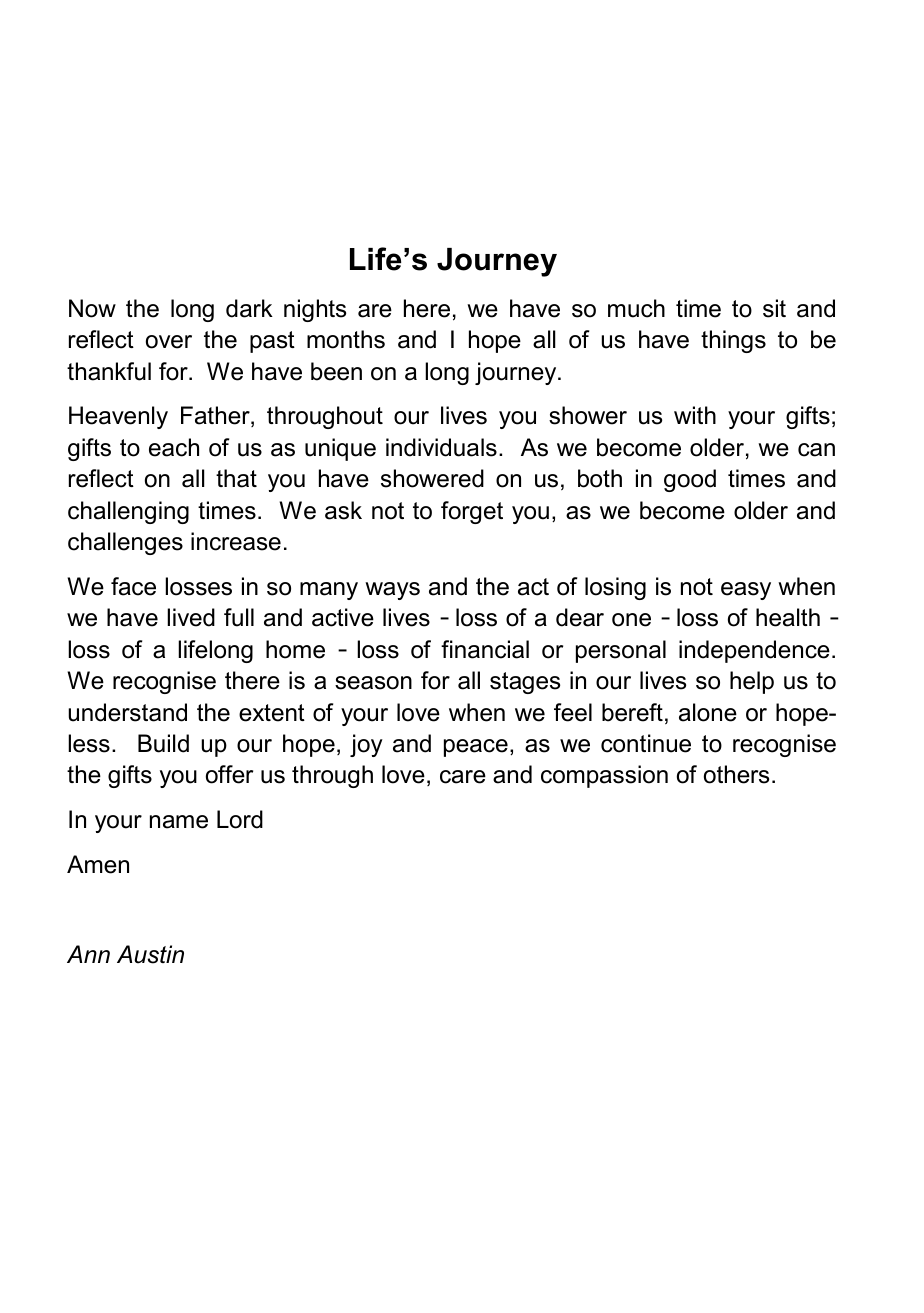 This screenshot has height=1313, width=924. Describe the element at coordinates (346, 339) in the screenshot. I see `months` at that location.
